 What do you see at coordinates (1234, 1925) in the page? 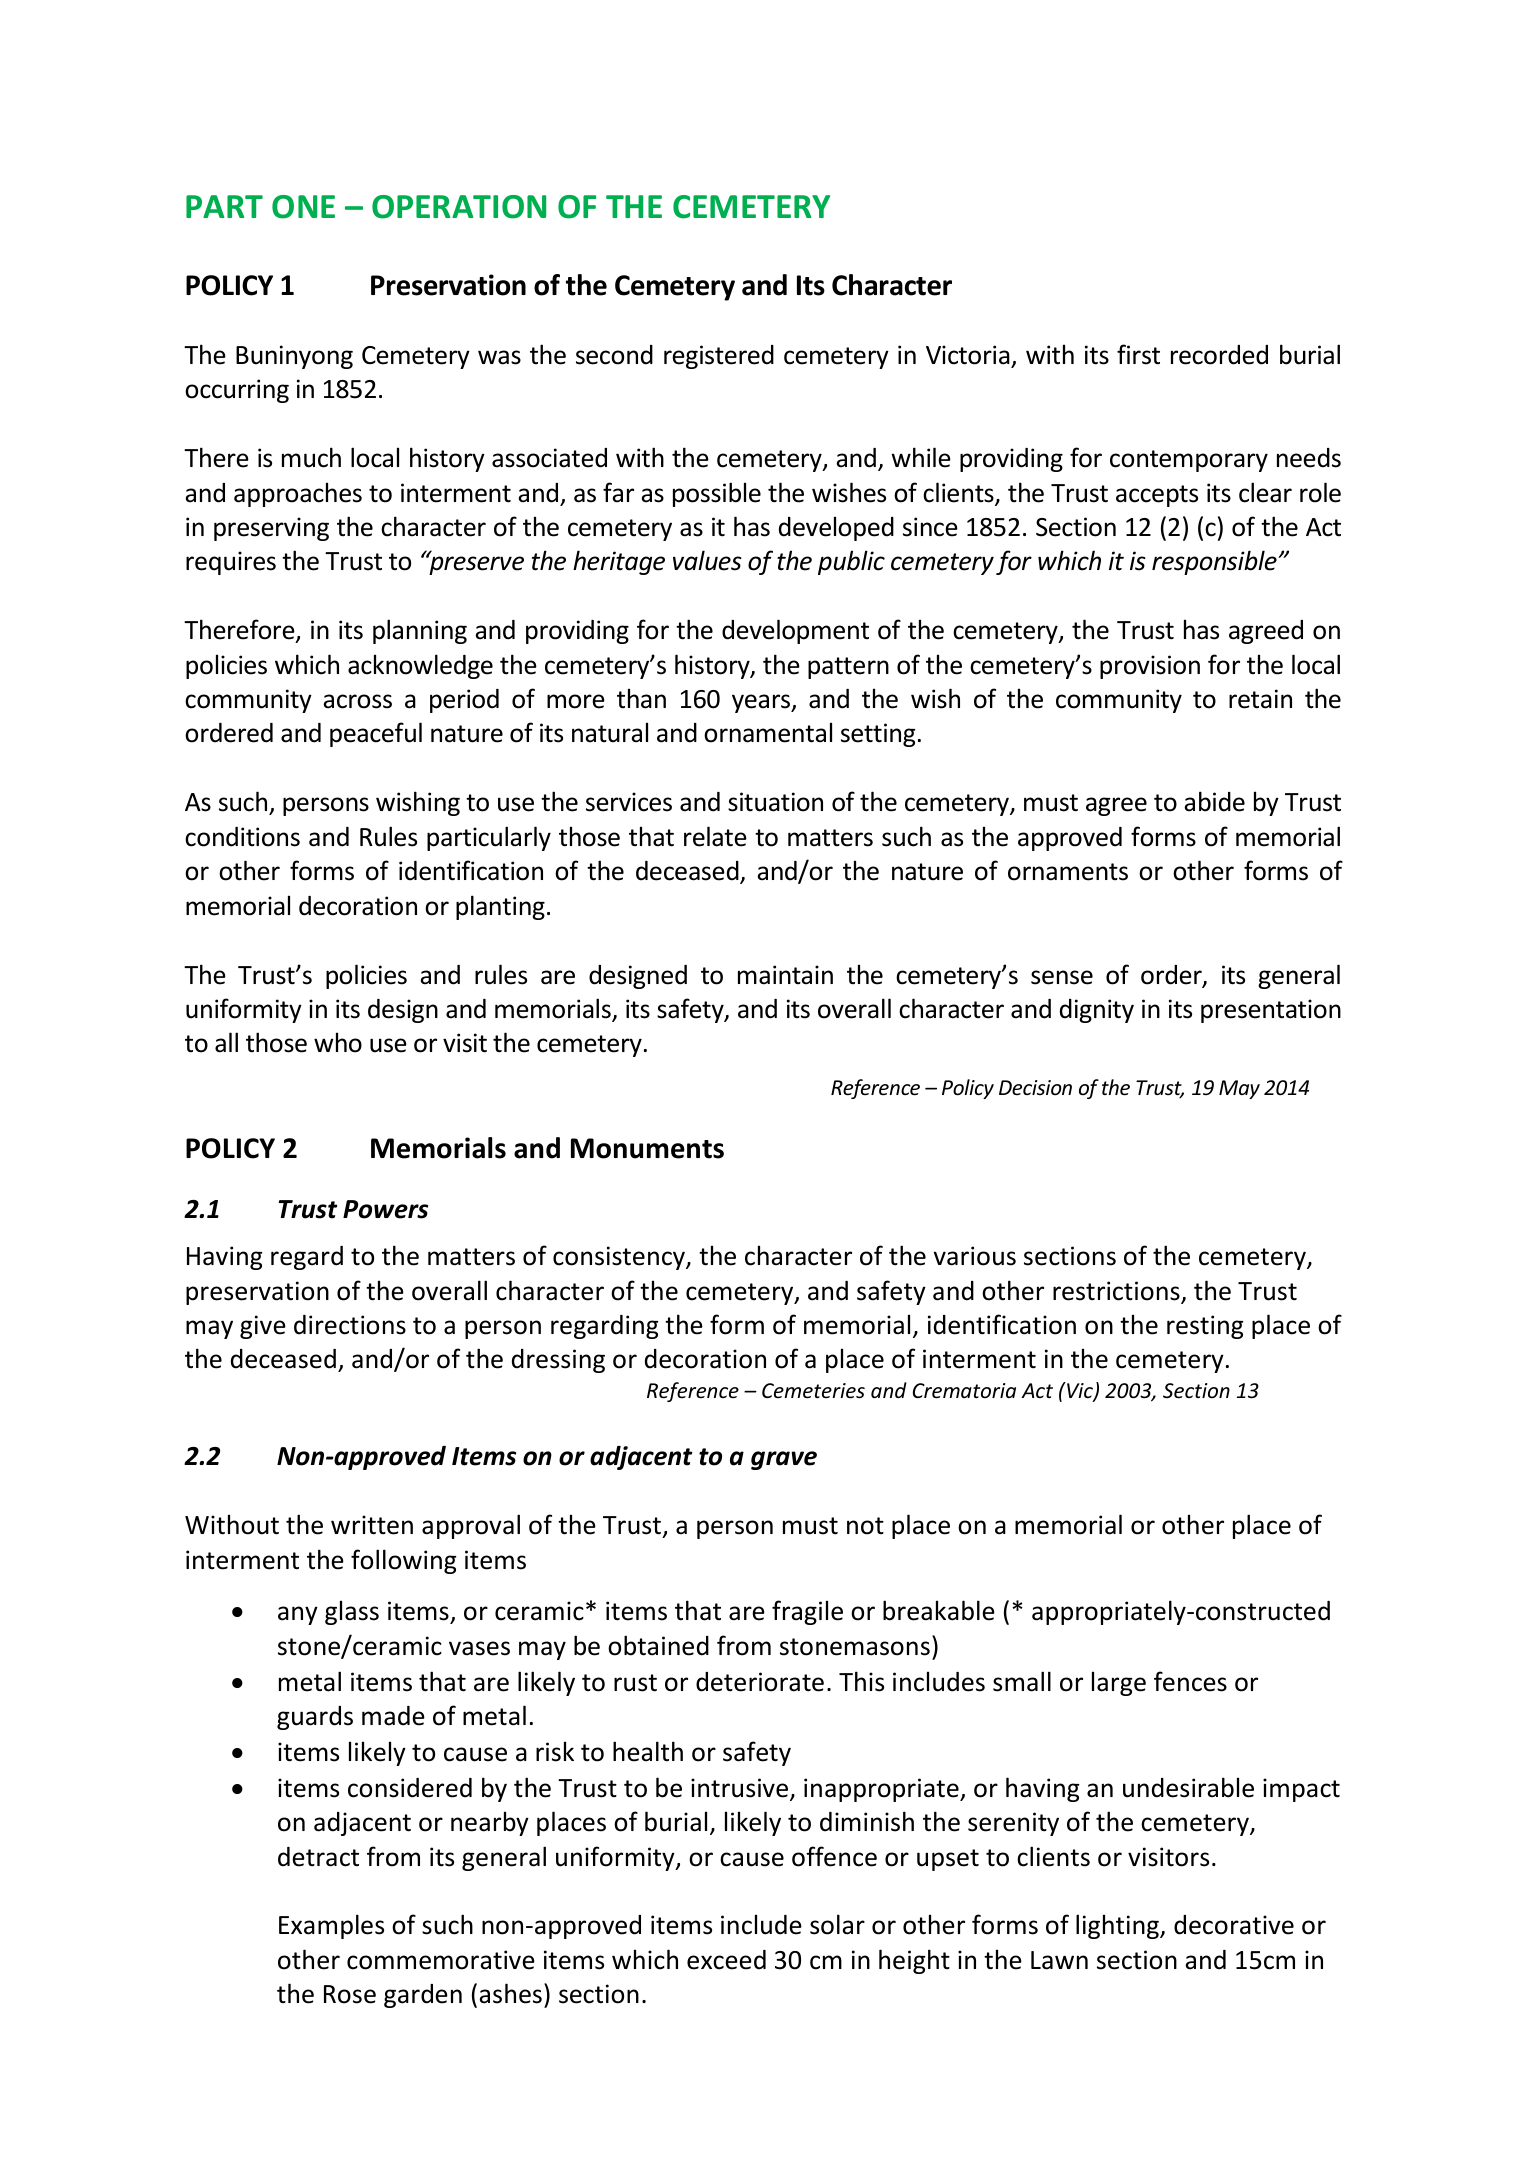
I see `decorative` at bounding box center [1234, 1925].
